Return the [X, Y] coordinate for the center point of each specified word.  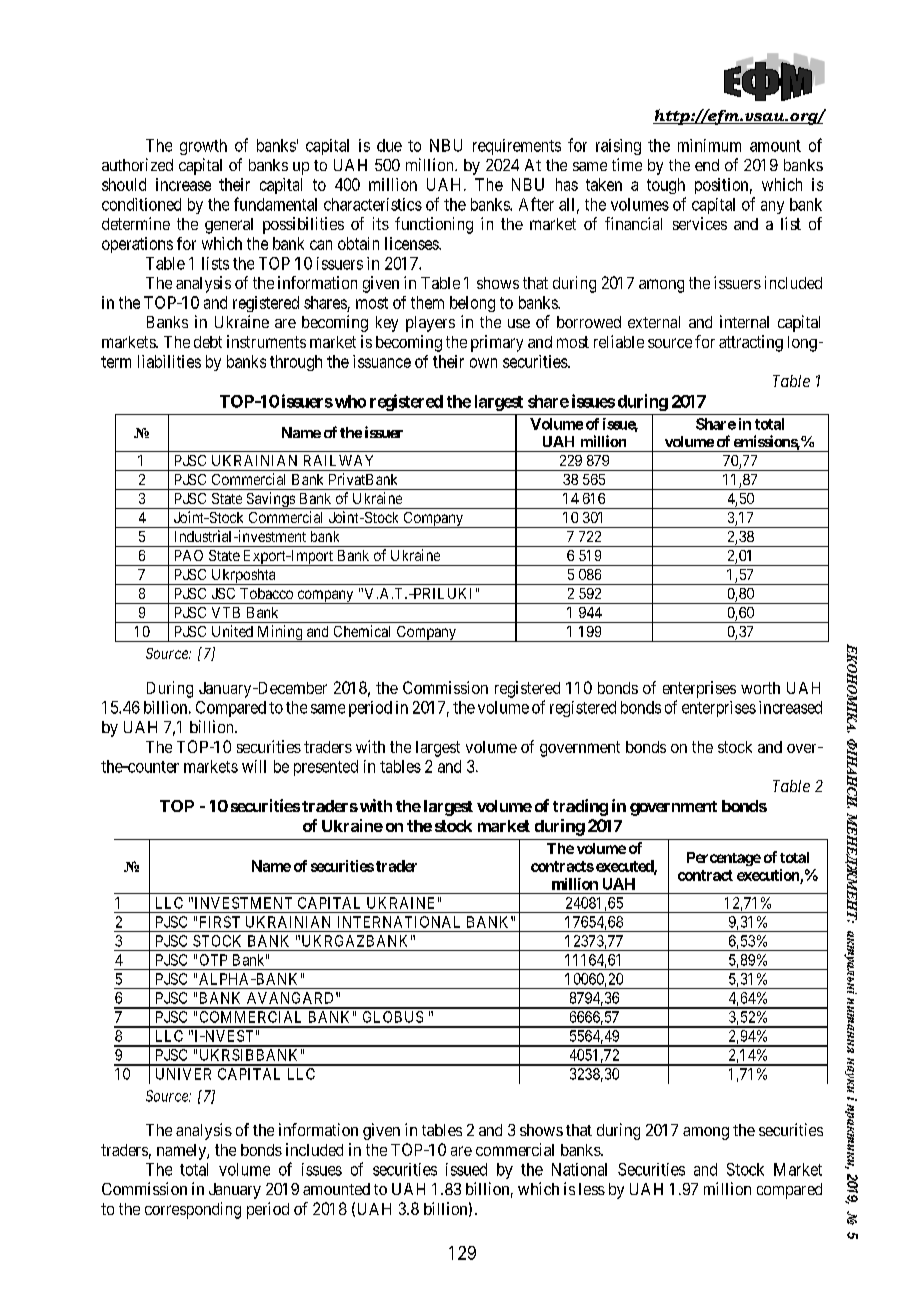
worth [760, 688]
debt [208, 342]
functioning [434, 225]
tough [666, 186]
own [483, 363]
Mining [280, 633]
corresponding [193, 1210]
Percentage [724, 859]
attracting [751, 343]
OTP [213, 960]
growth [203, 147]
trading [580, 807]
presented [326, 768]
